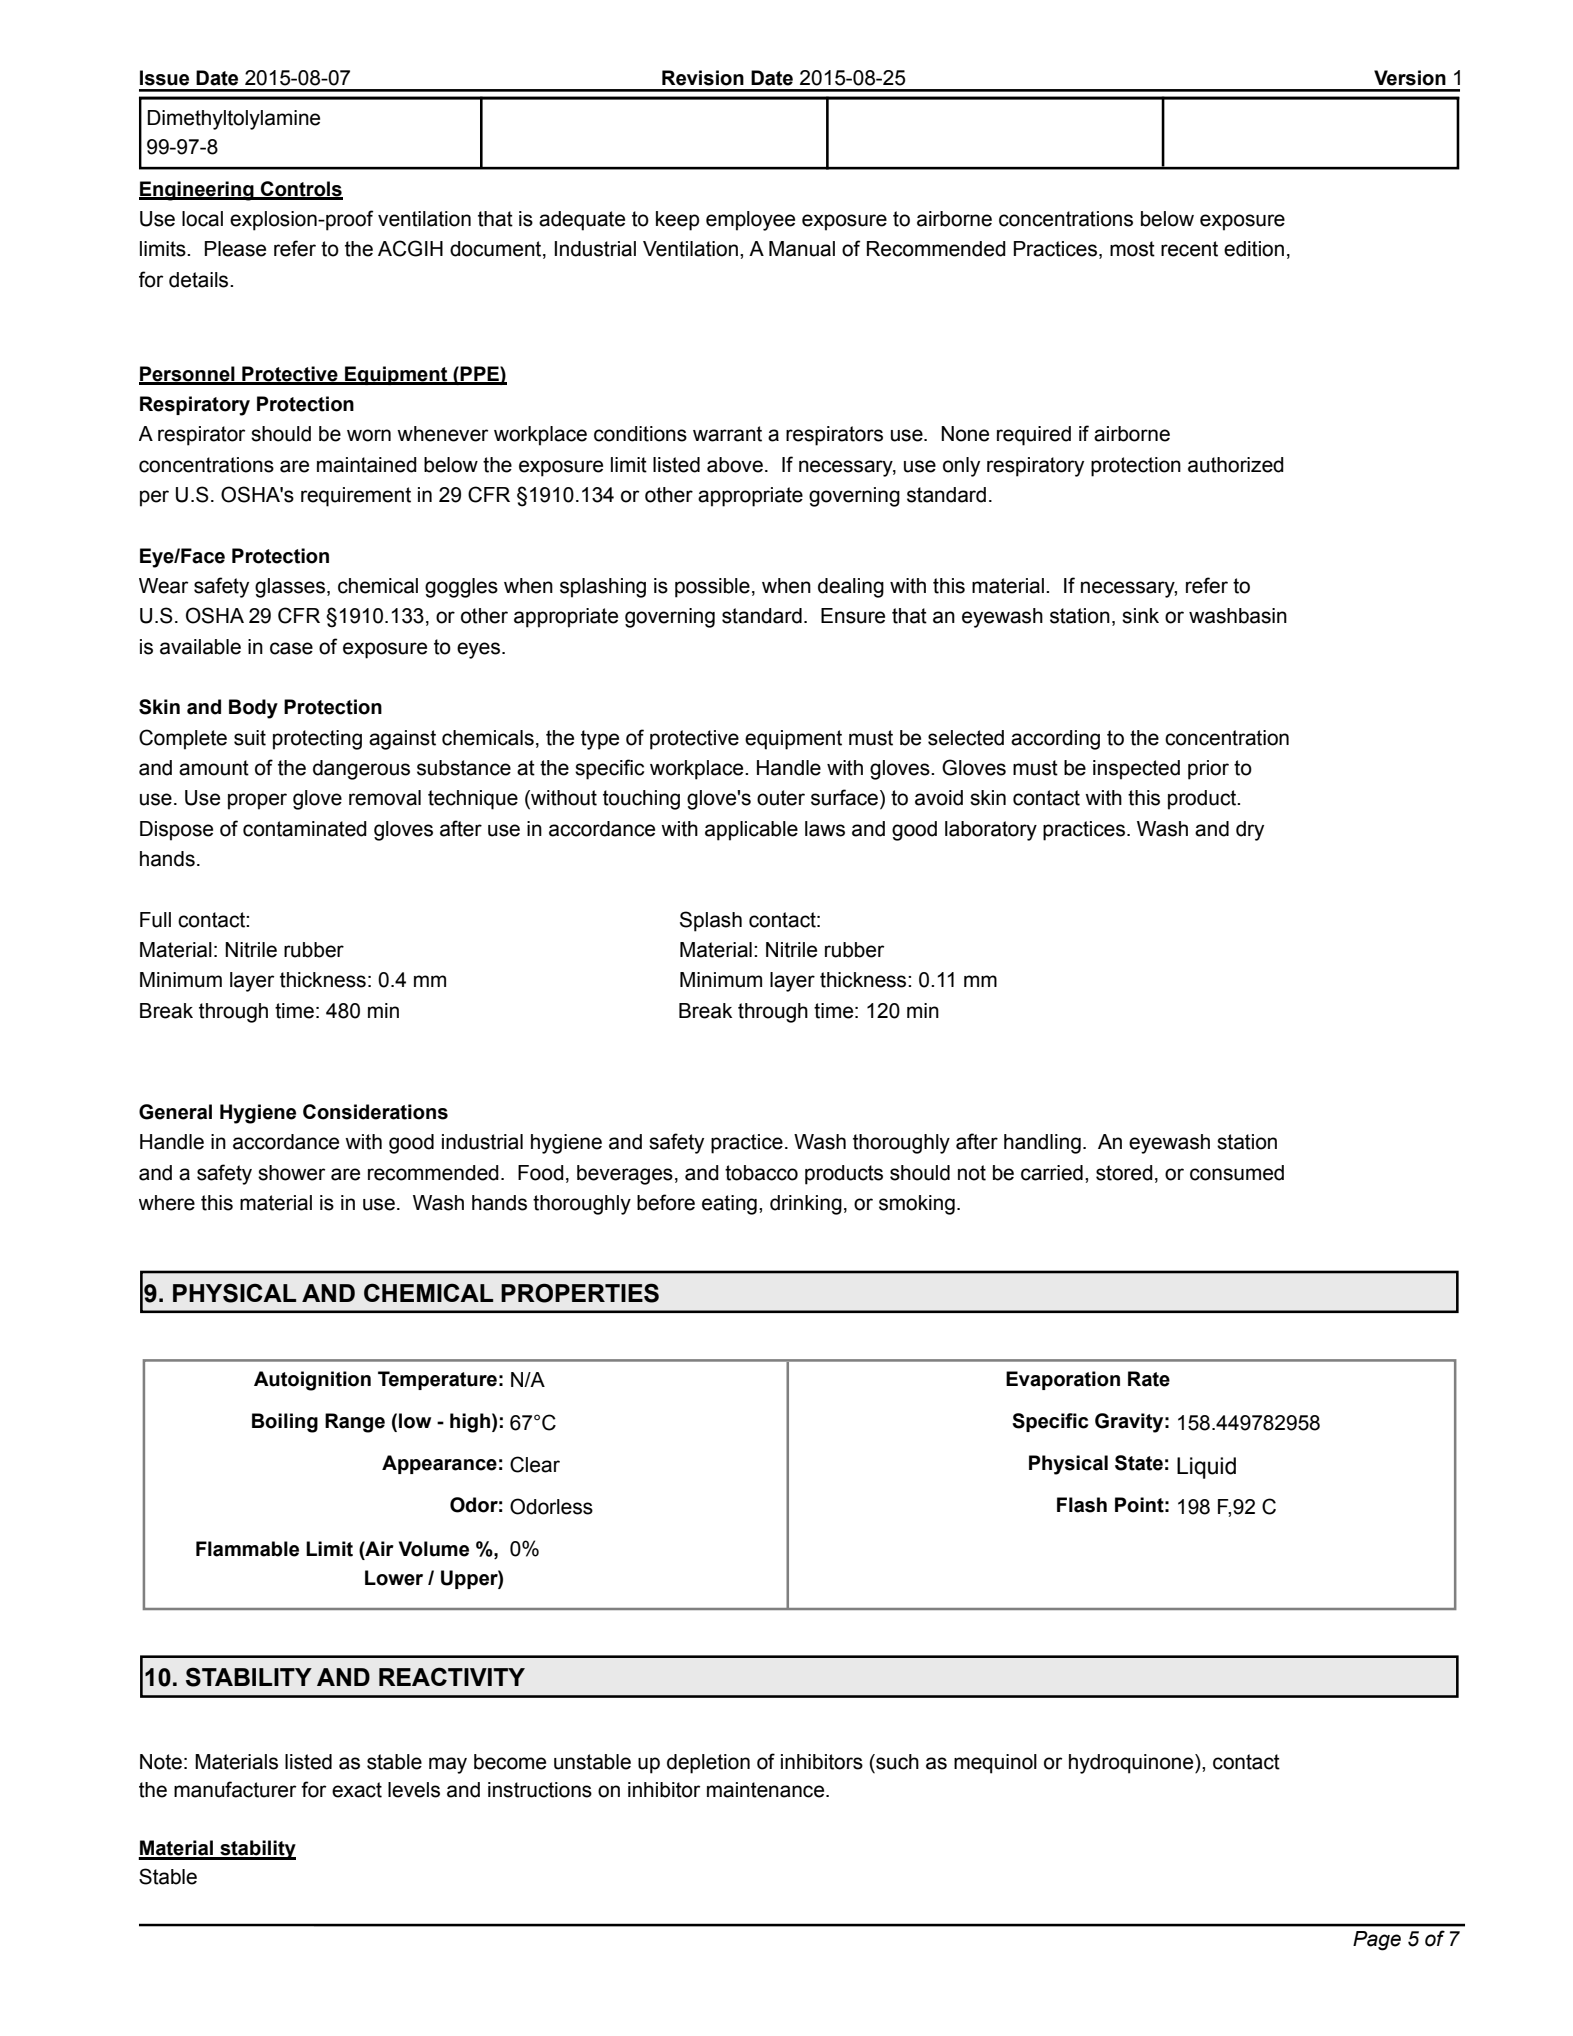 This screenshot has height=2036, width=1573. I want to click on prior, so click(1208, 770).
